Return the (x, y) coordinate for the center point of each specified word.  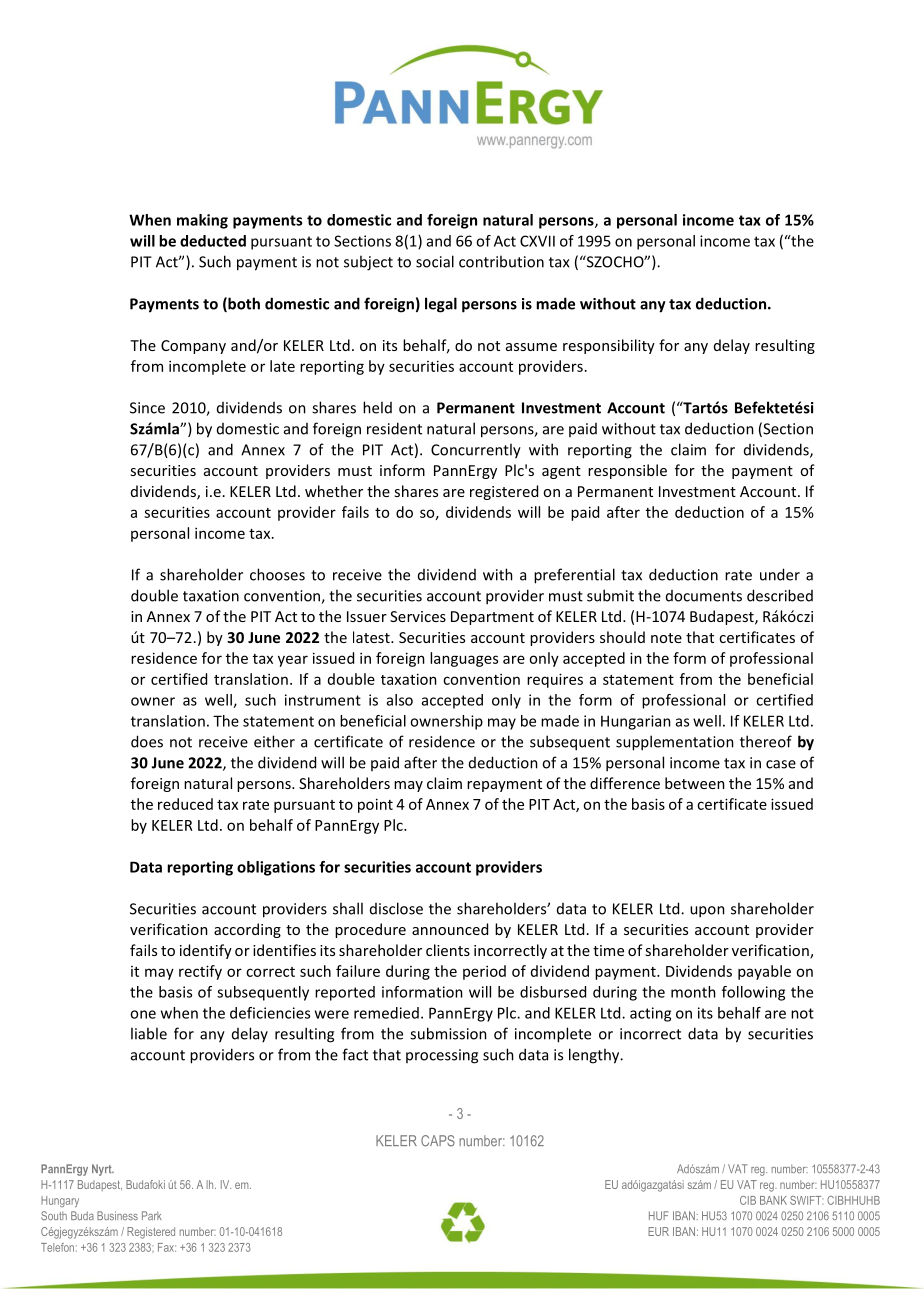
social (435, 261)
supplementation (675, 743)
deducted (213, 241)
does (147, 741)
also (400, 700)
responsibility (609, 346)
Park (152, 1215)
